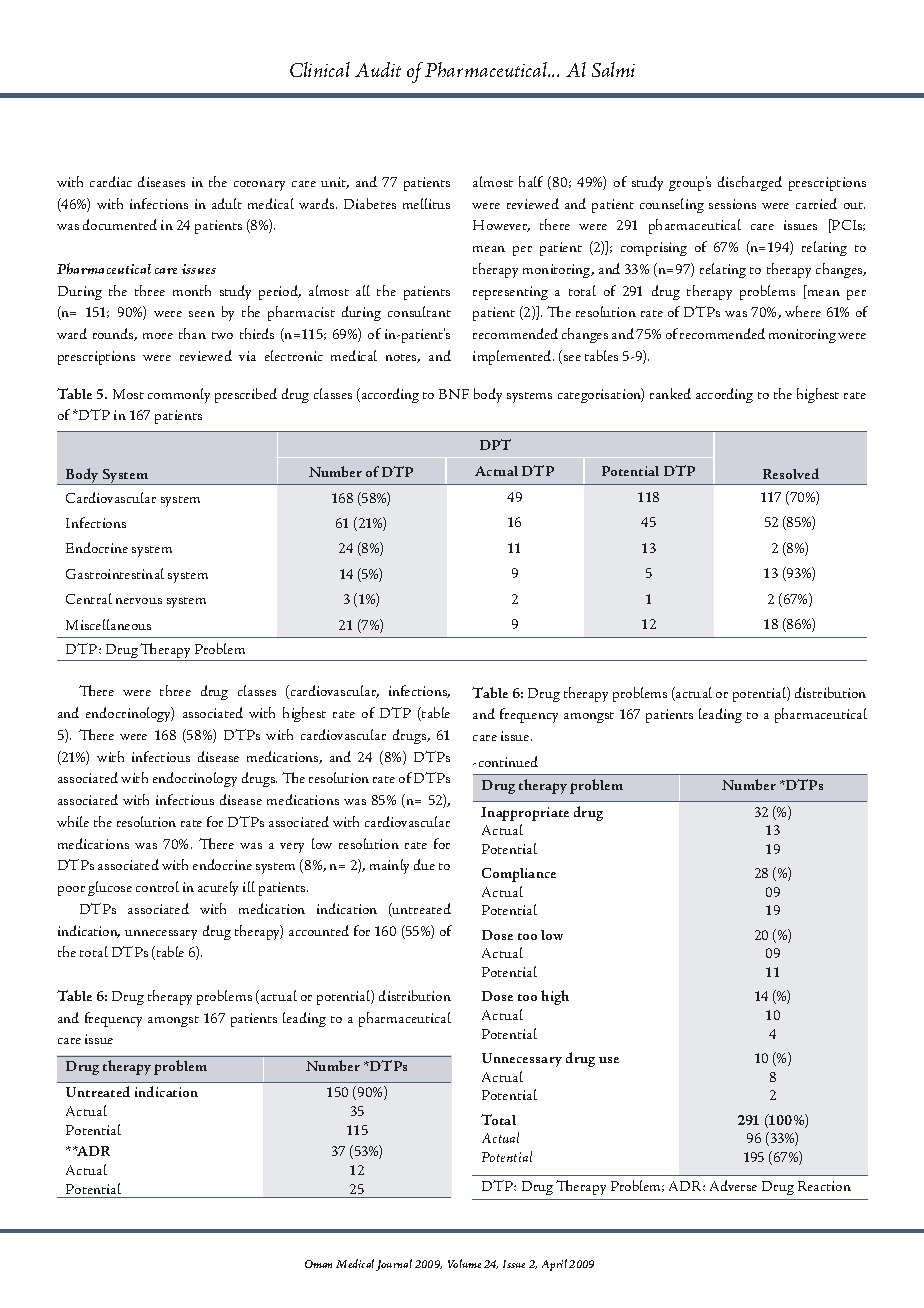 Image resolution: width=924 pixels, height=1308 pixels. What do you see at coordinates (111, 181) in the screenshot?
I see `cardiac` at bounding box center [111, 181].
